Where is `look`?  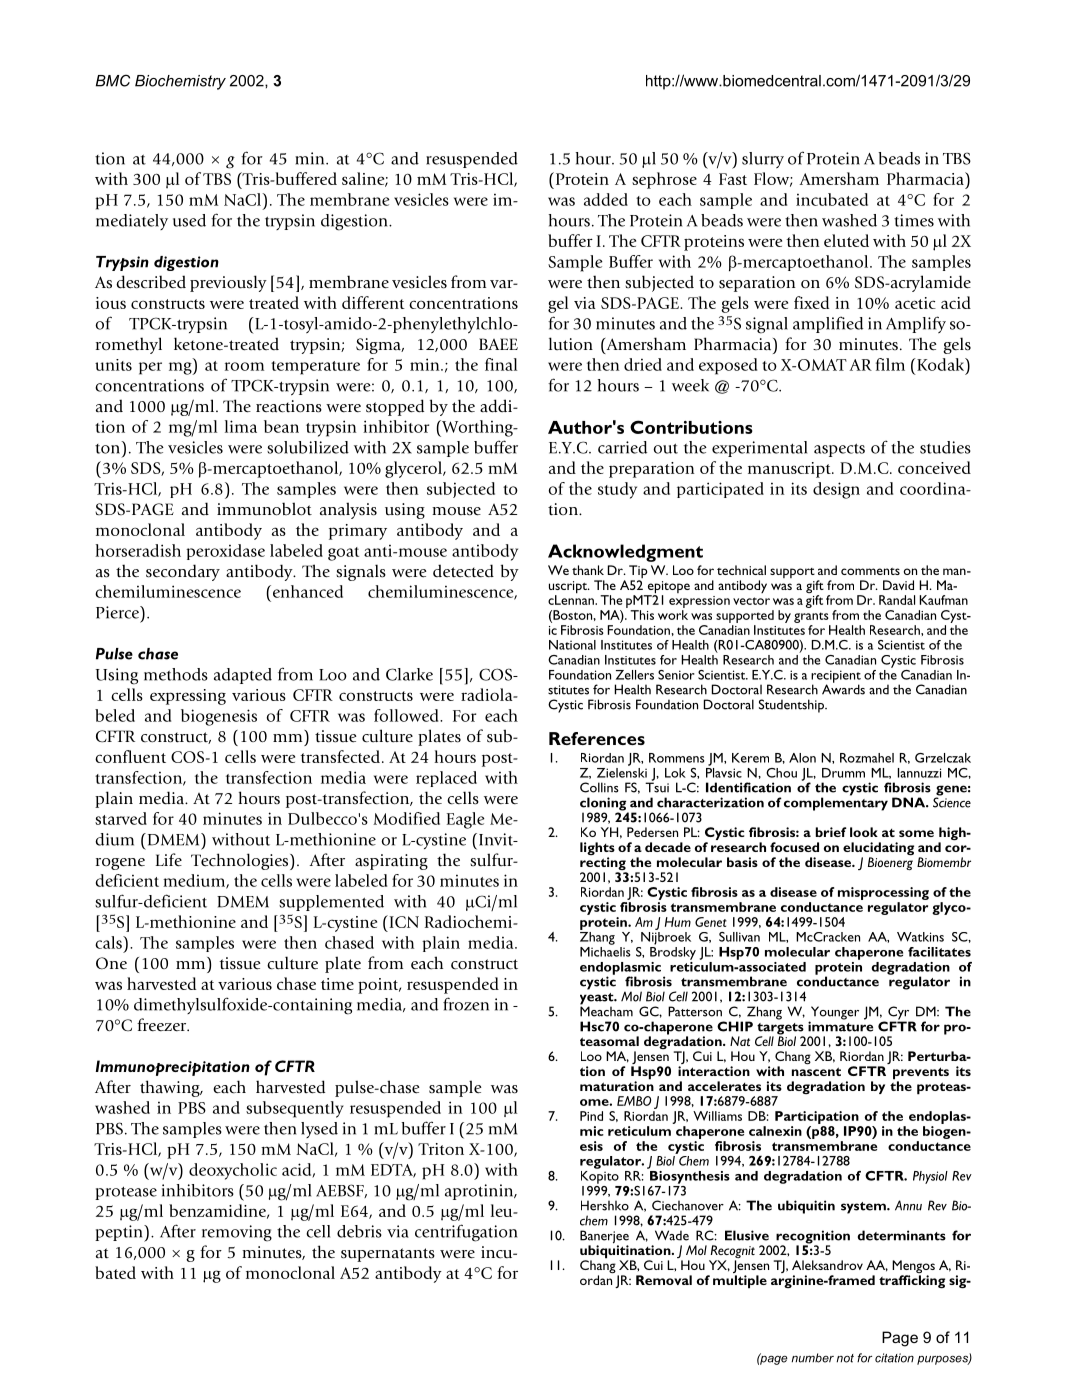
look is located at coordinates (864, 832).
